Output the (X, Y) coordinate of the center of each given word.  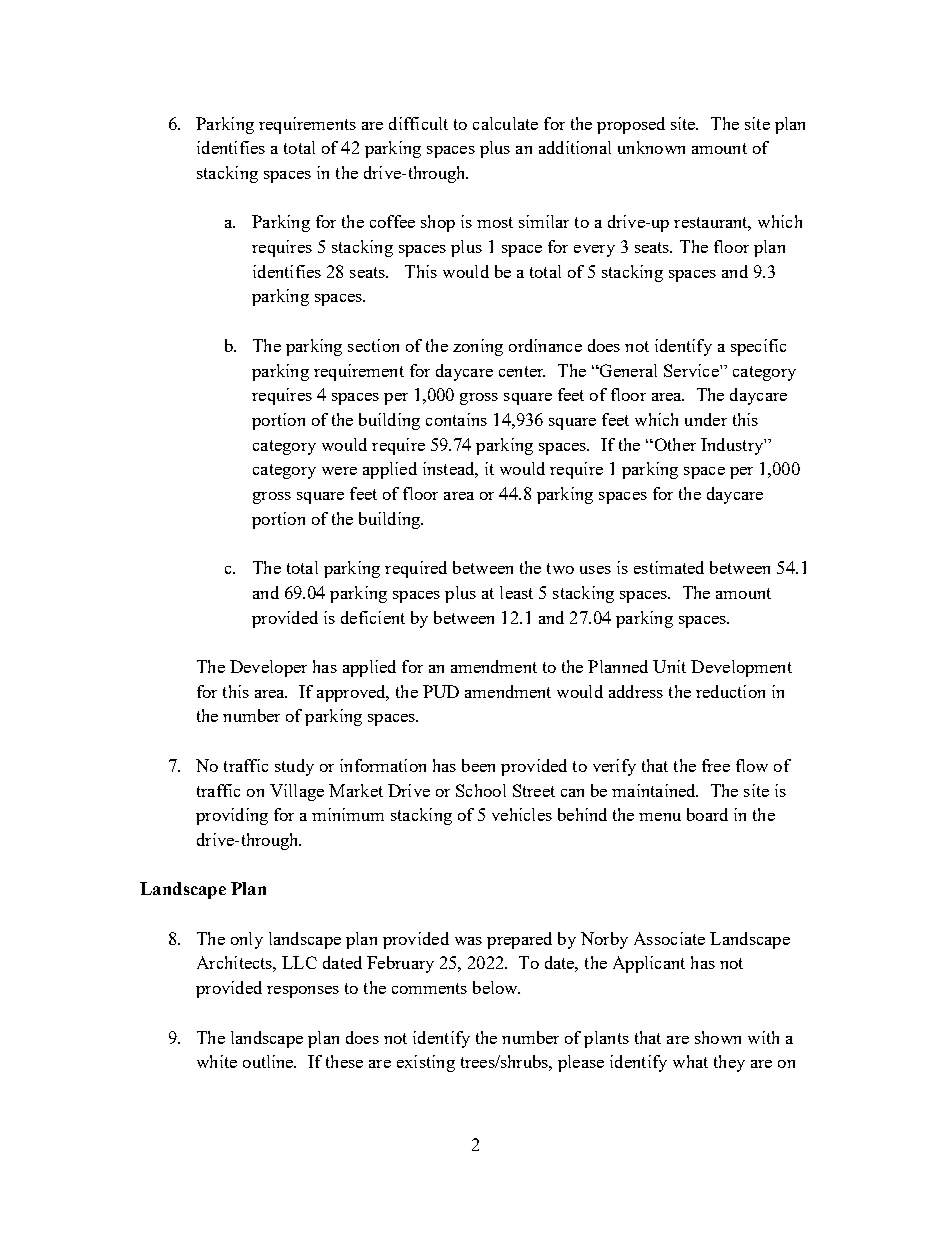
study (294, 767)
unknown (651, 147)
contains (456, 419)
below (496, 987)
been (478, 765)
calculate (505, 123)
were (339, 471)
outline (269, 1061)
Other (674, 444)
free (716, 765)
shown (718, 1037)
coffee (392, 221)
